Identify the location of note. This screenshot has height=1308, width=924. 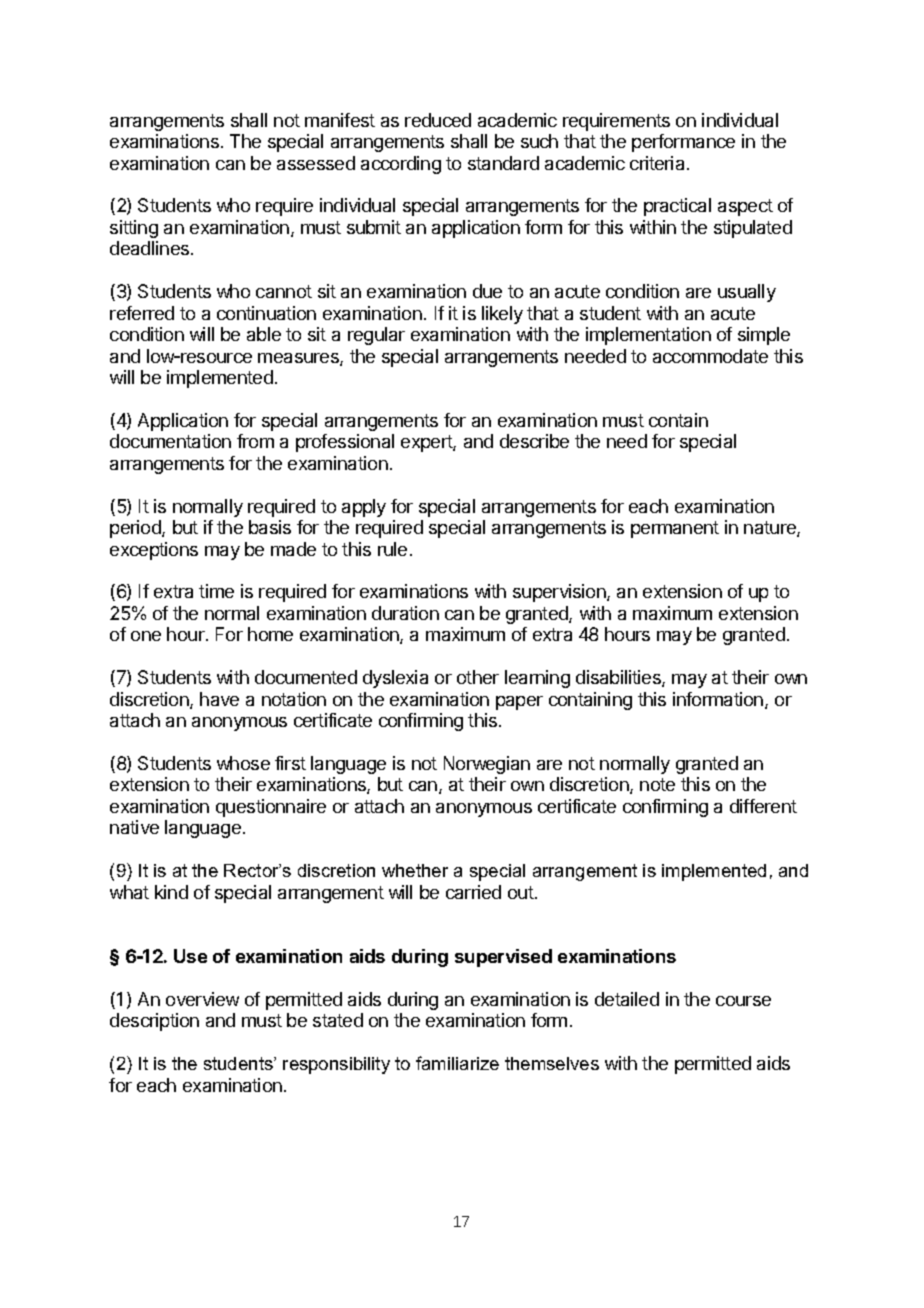
(657, 784).
